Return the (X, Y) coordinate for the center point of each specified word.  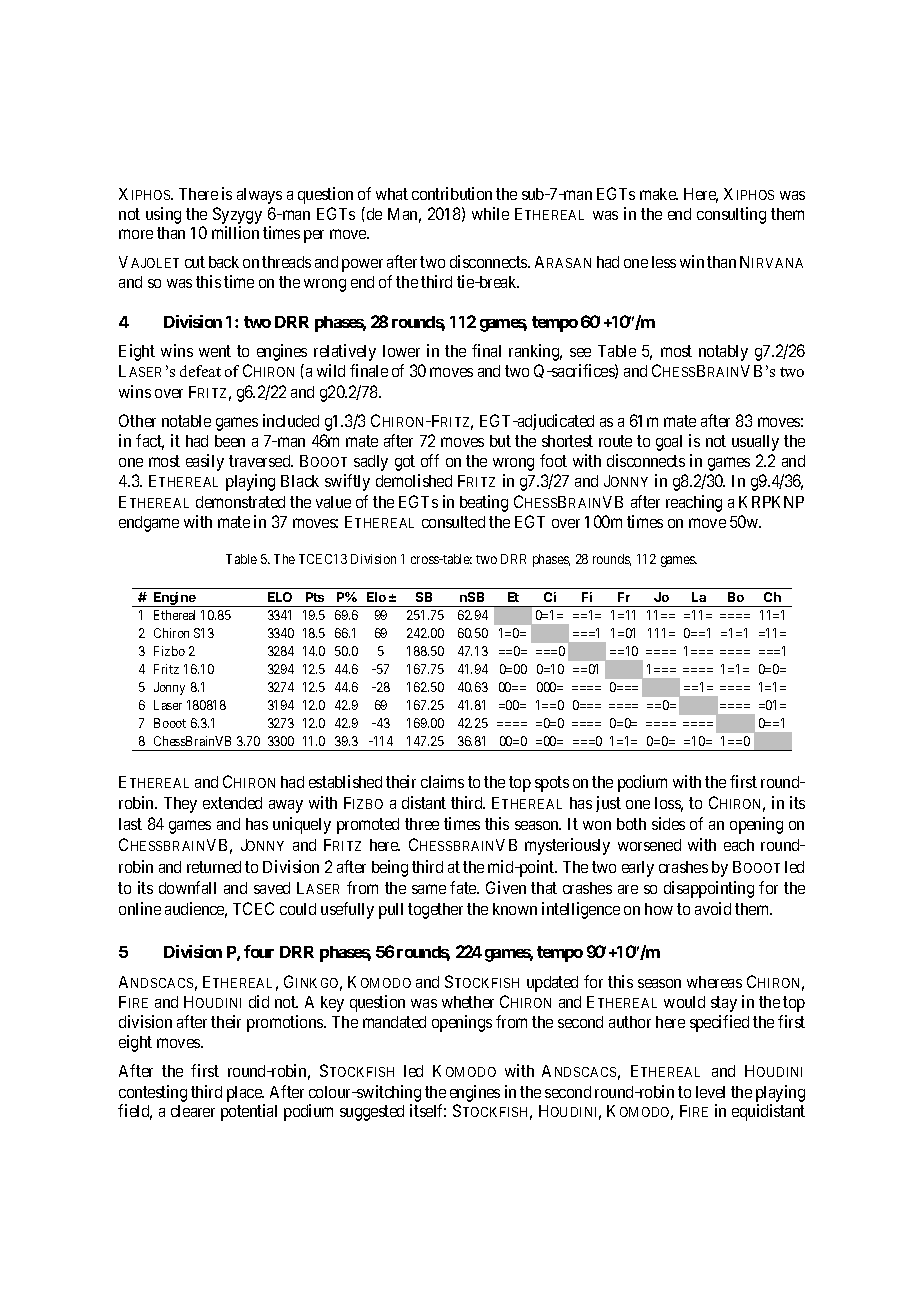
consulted (453, 522)
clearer (193, 1111)
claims (442, 781)
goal (669, 443)
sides (668, 823)
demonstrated (240, 502)
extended (232, 803)
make (659, 194)
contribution (452, 193)
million (235, 232)
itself (428, 1110)
